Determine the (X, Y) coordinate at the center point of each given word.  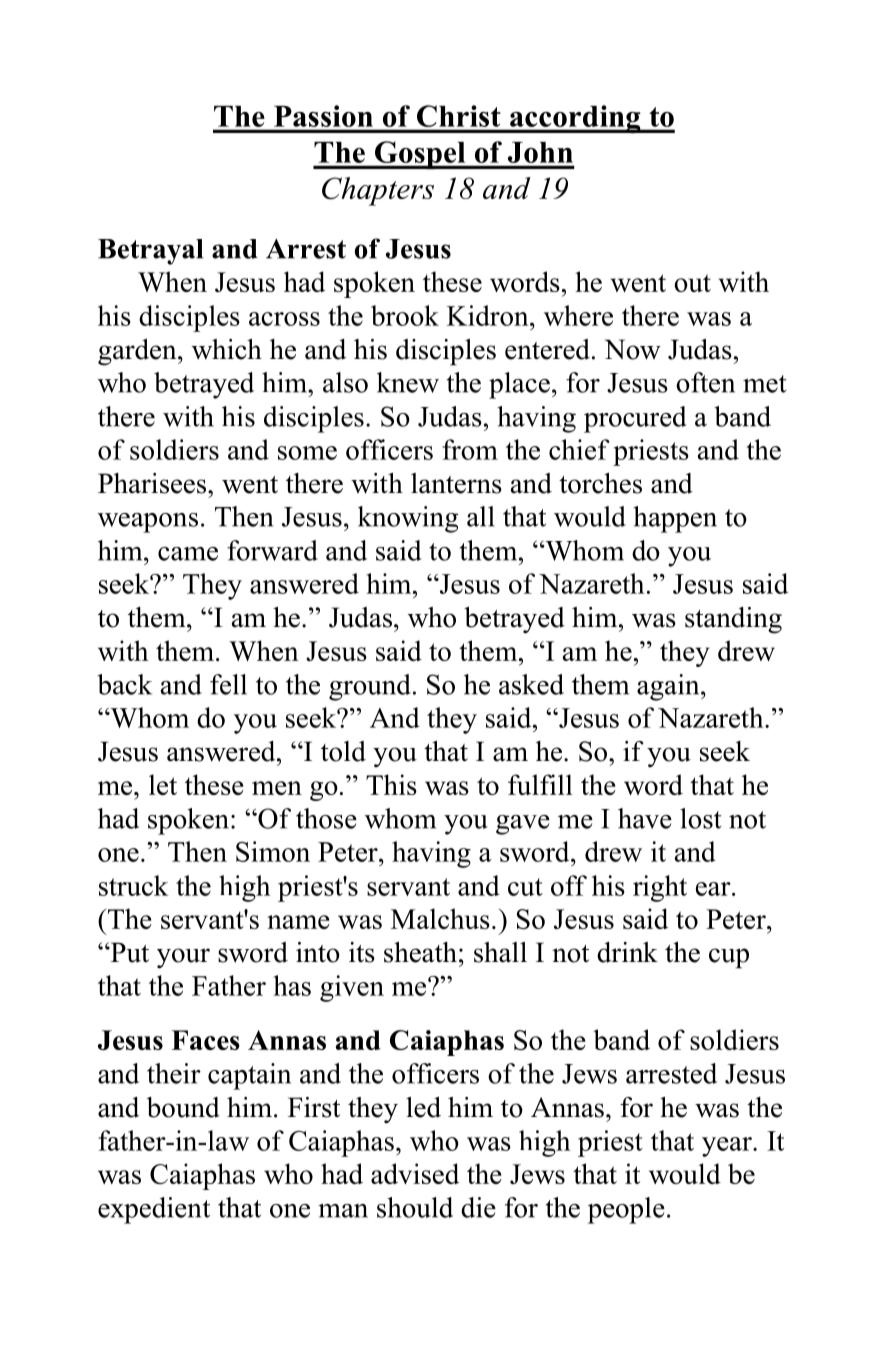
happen (675, 519)
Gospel (420, 155)
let (163, 784)
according (575, 119)
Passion (323, 116)
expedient (154, 1210)
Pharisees (153, 483)
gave (523, 825)
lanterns (456, 483)
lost (701, 818)
